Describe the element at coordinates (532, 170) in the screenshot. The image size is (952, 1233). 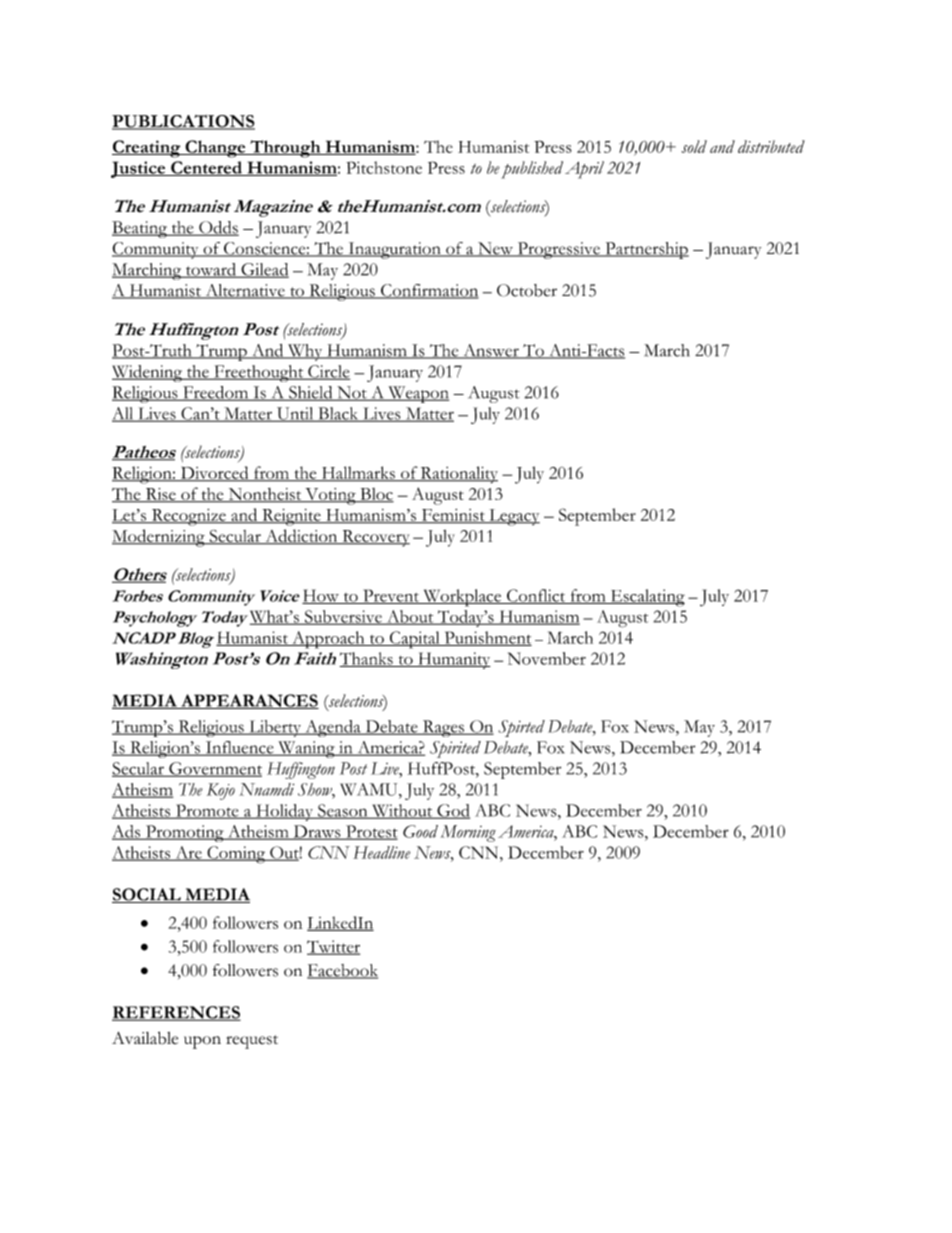
I see `published` at that location.
